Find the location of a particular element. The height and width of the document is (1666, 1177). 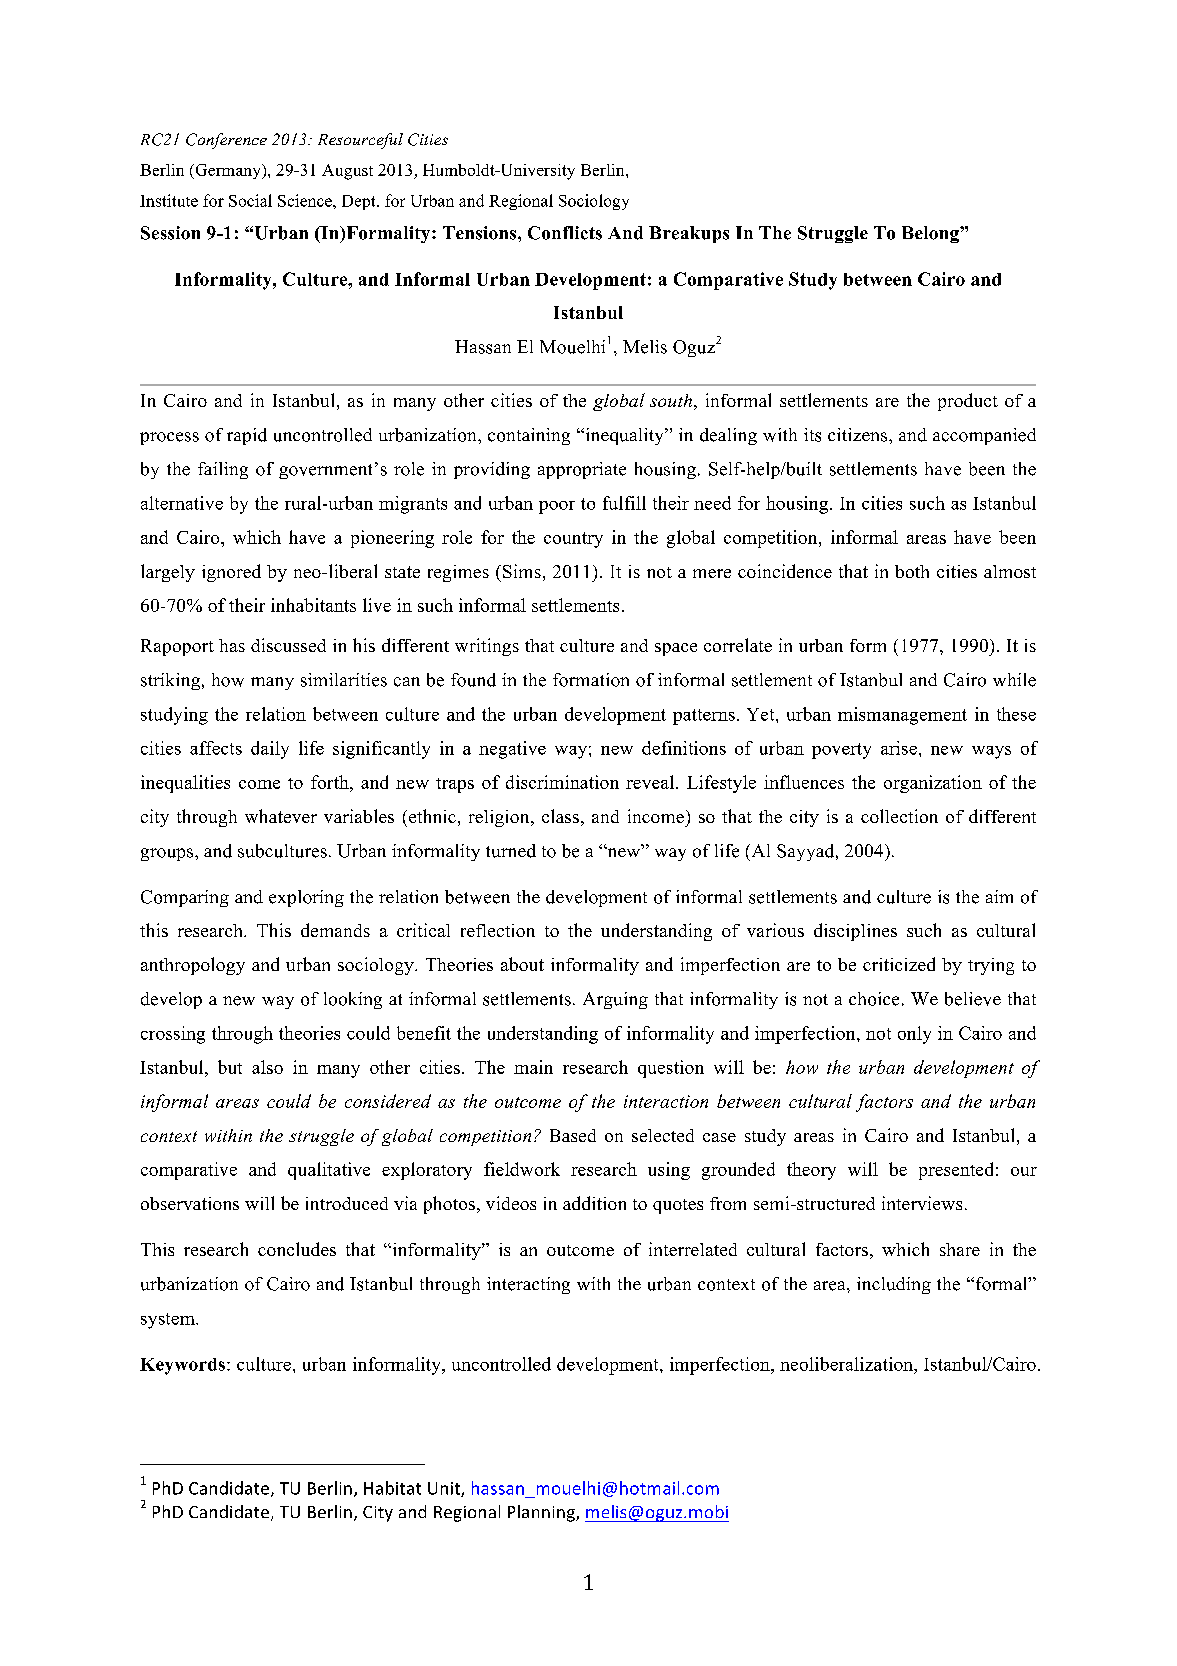

ignored is located at coordinates (231, 573).
